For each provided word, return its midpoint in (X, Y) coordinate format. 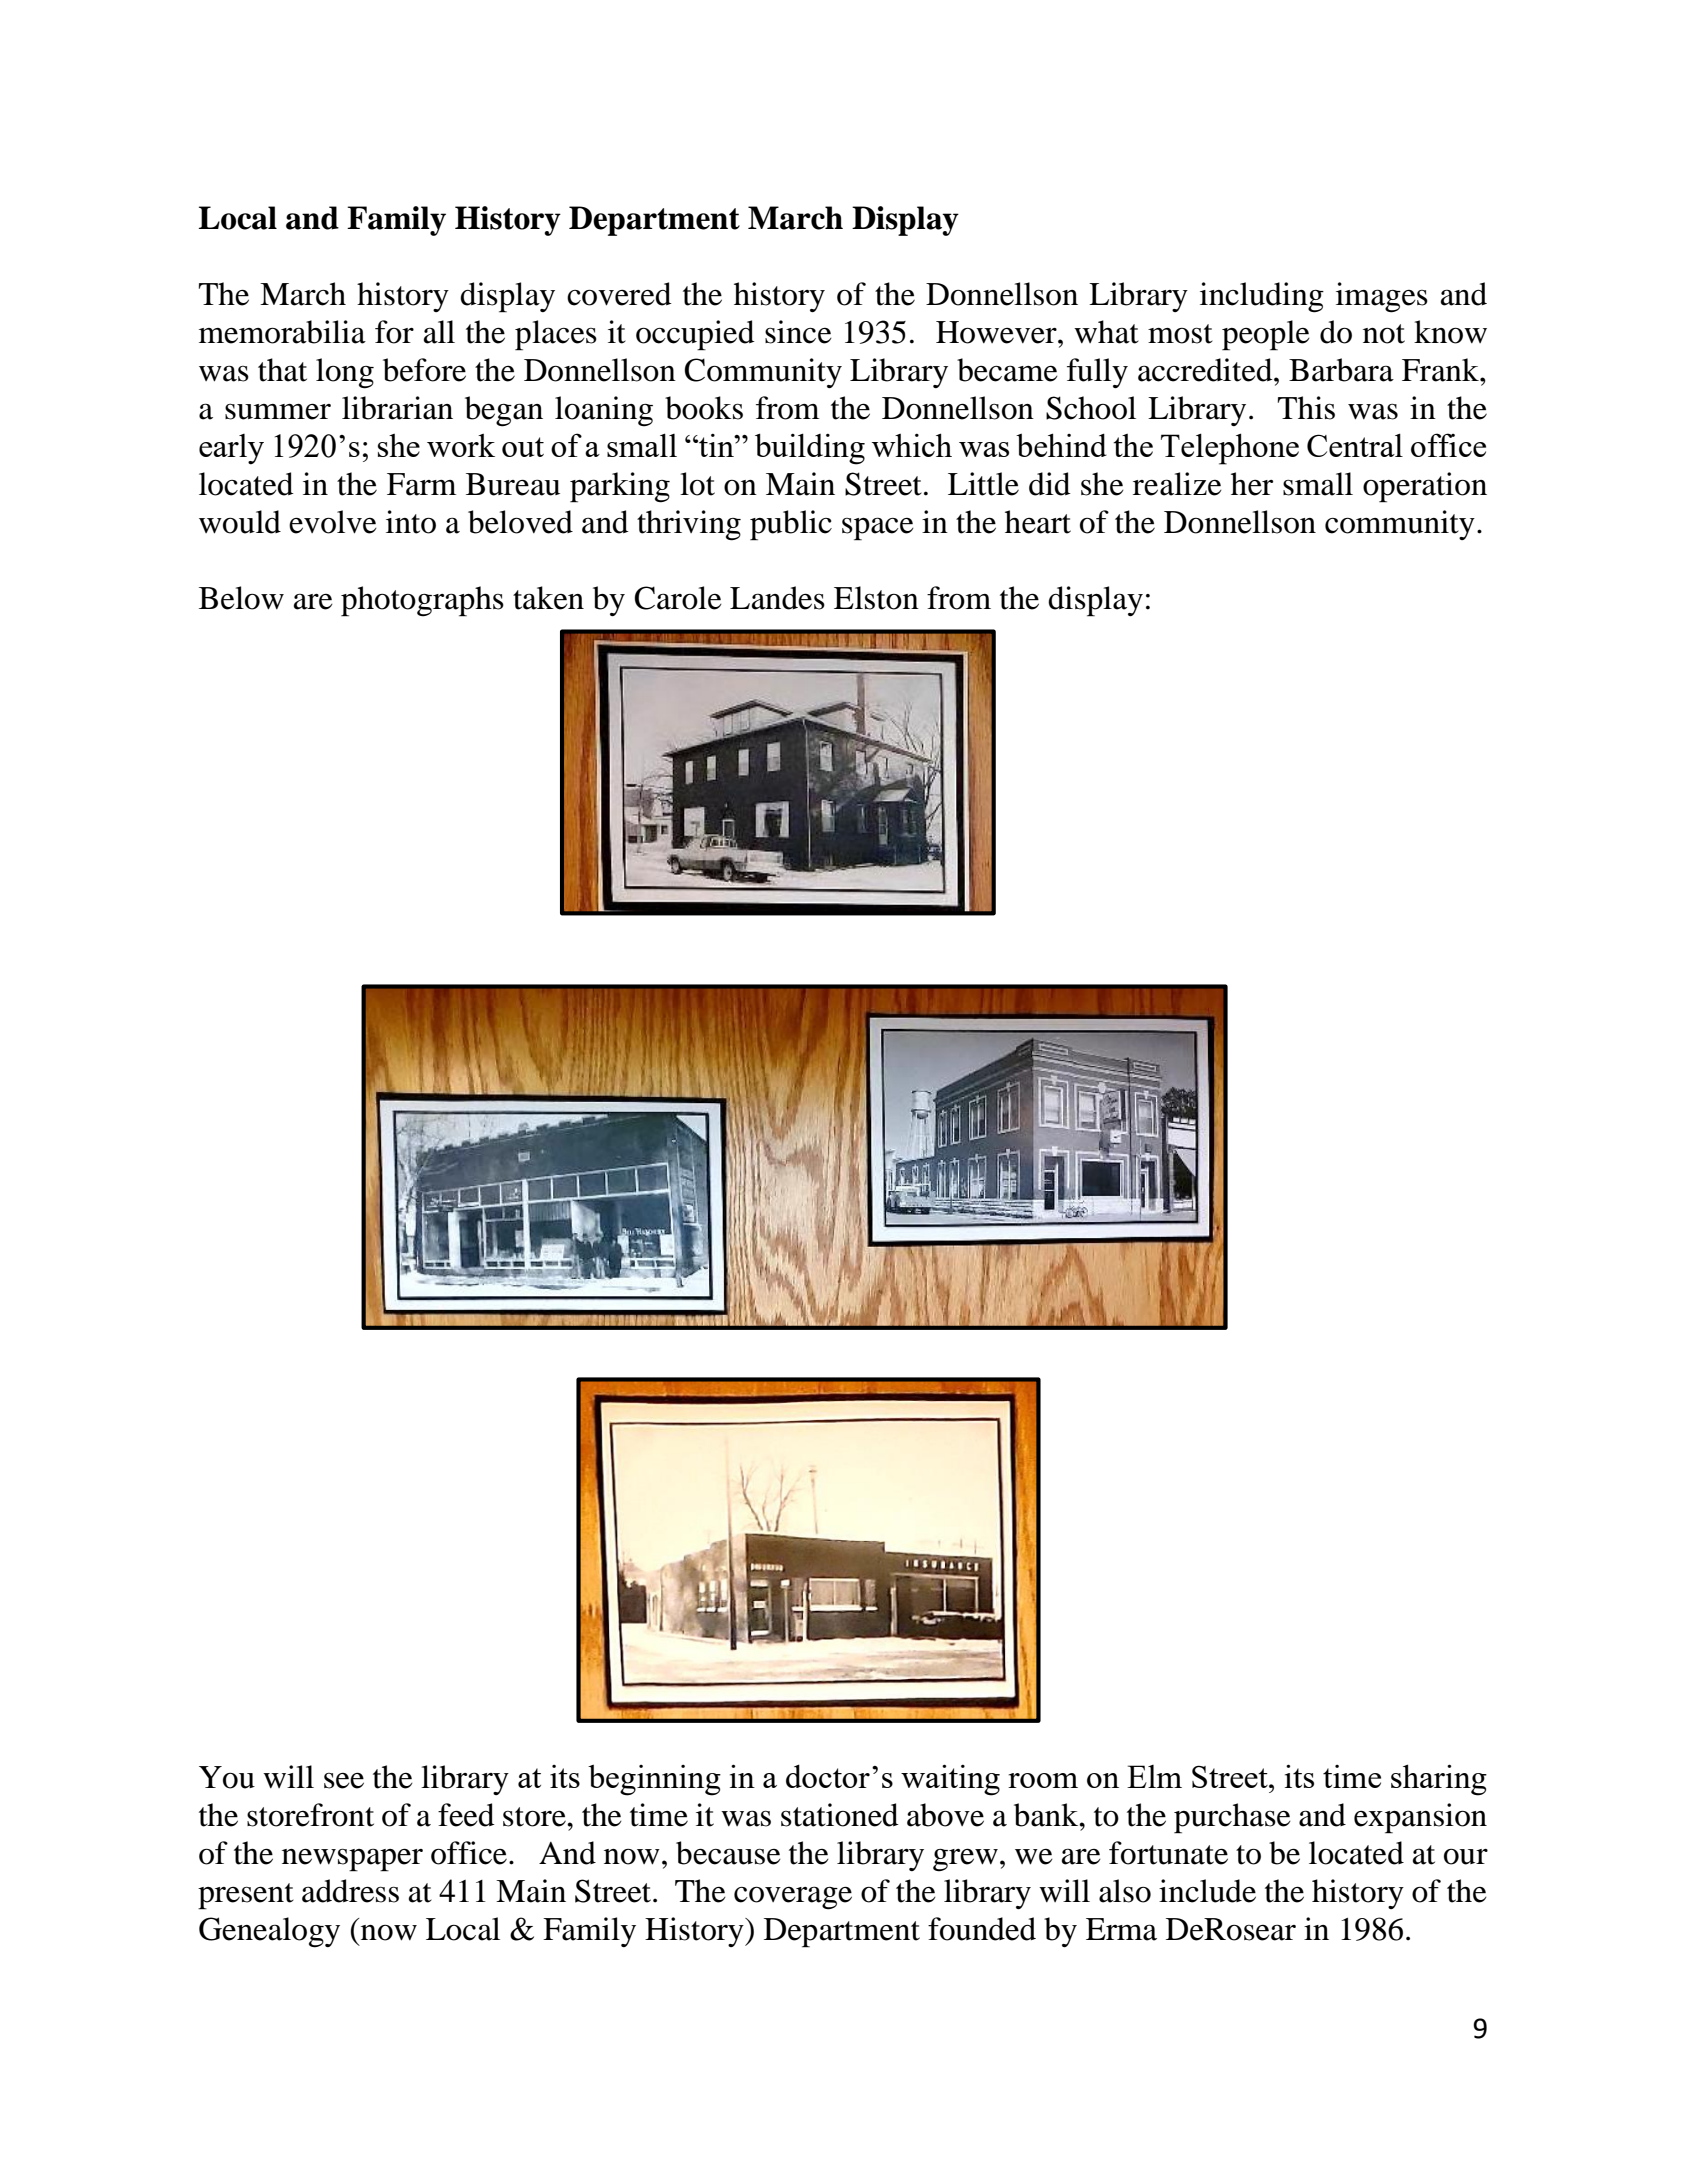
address (350, 1891)
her (1252, 484)
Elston (876, 598)
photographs (422, 601)
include (1207, 1891)
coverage (793, 1898)
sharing (1439, 1780)
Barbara (1341, 370)
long (345, 373)
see (344, 1780)
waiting (950, 1780)
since (798, 332)
